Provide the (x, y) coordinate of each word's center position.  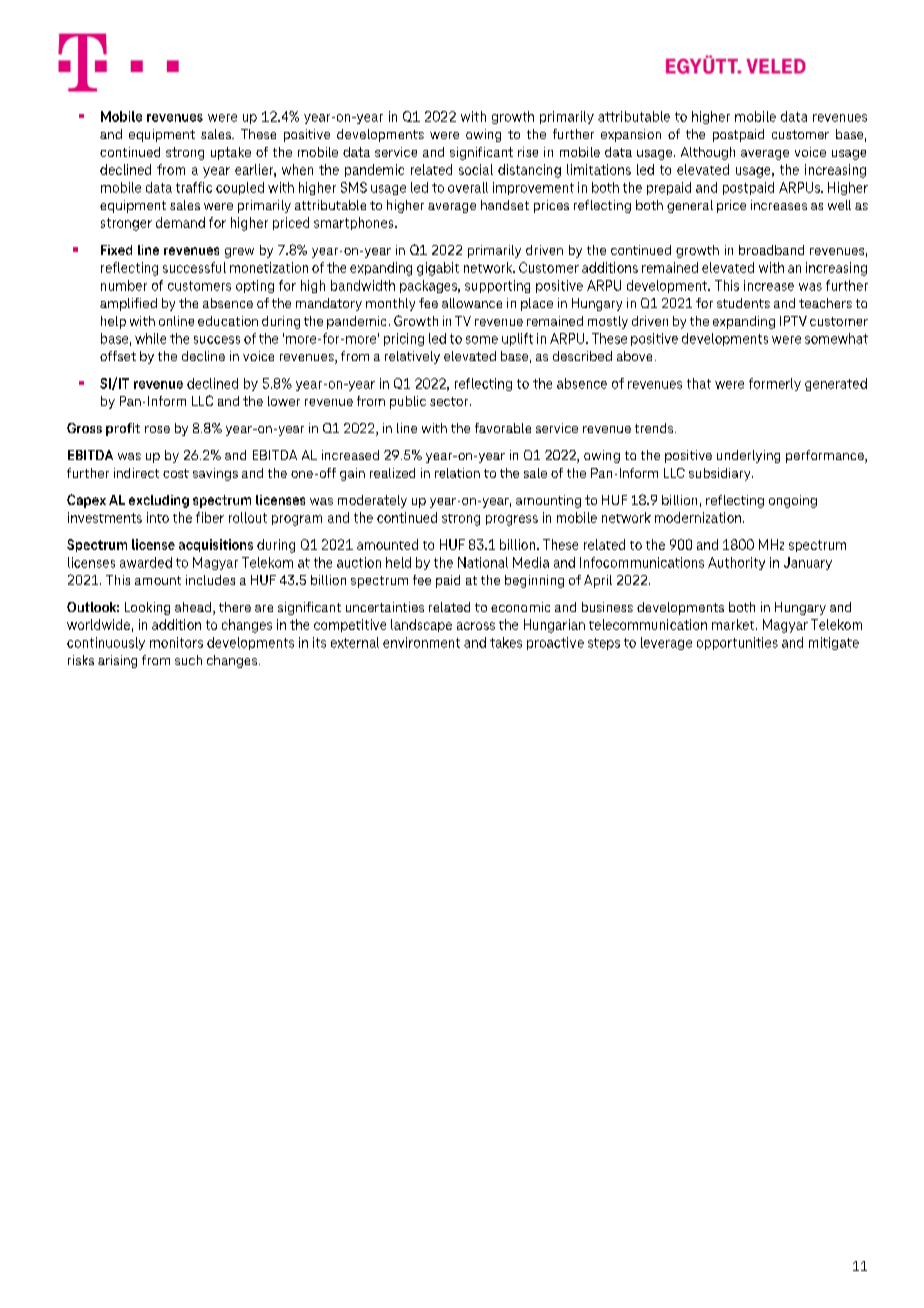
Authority (736, 563)
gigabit (438, 269)
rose (157, 429)
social (476, 169)
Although (708, 153)
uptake (231, 153)
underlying (748, 456)
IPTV (793, 321)
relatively (412, 357)
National (483, 562)
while (150, 338)
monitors (176, 642)
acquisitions (216, 545)
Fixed (116, 250)
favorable (503, 428)
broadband (771, 250)
